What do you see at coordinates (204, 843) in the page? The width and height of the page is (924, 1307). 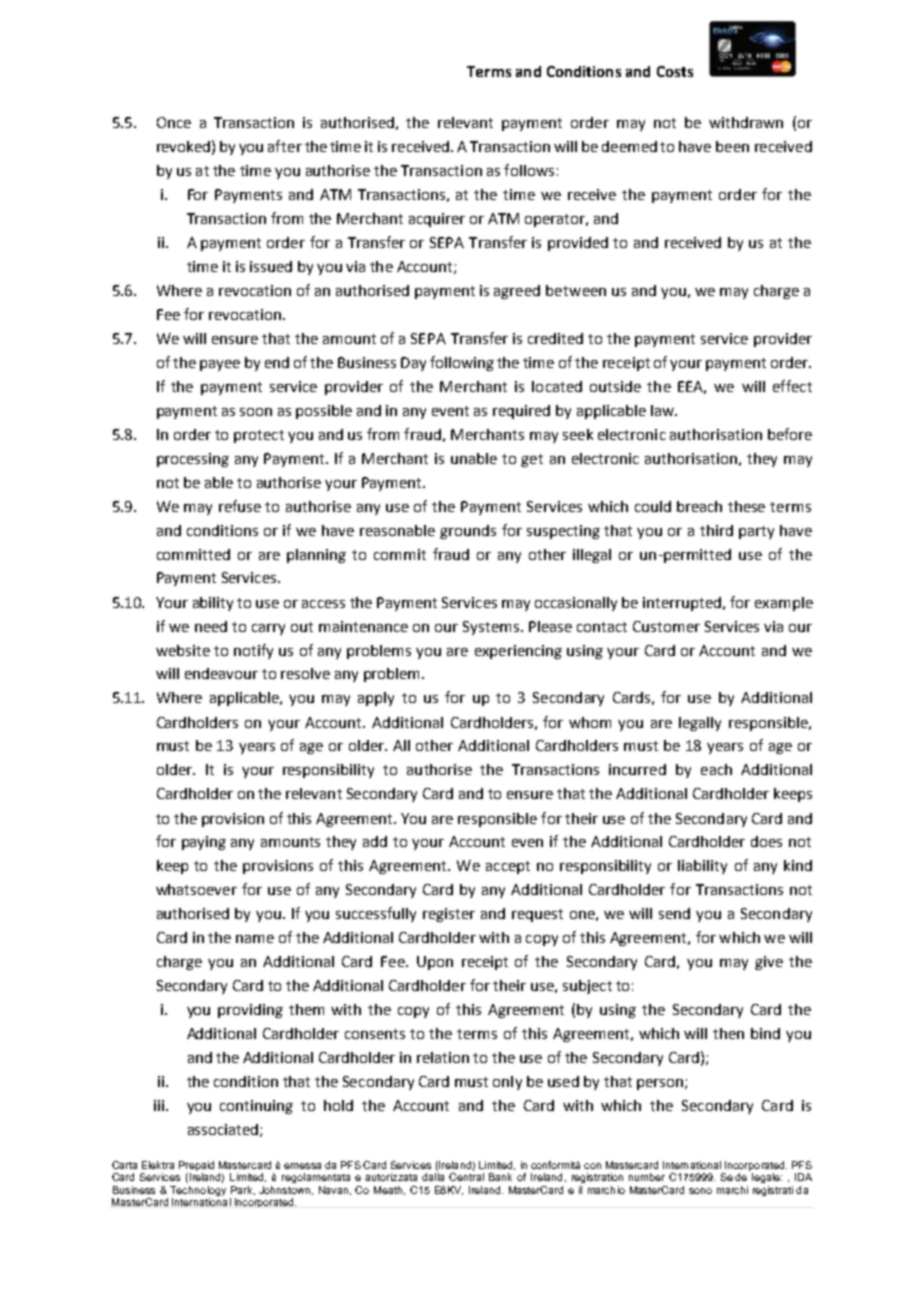 I see `paying` at bounding box center [204, 843].
